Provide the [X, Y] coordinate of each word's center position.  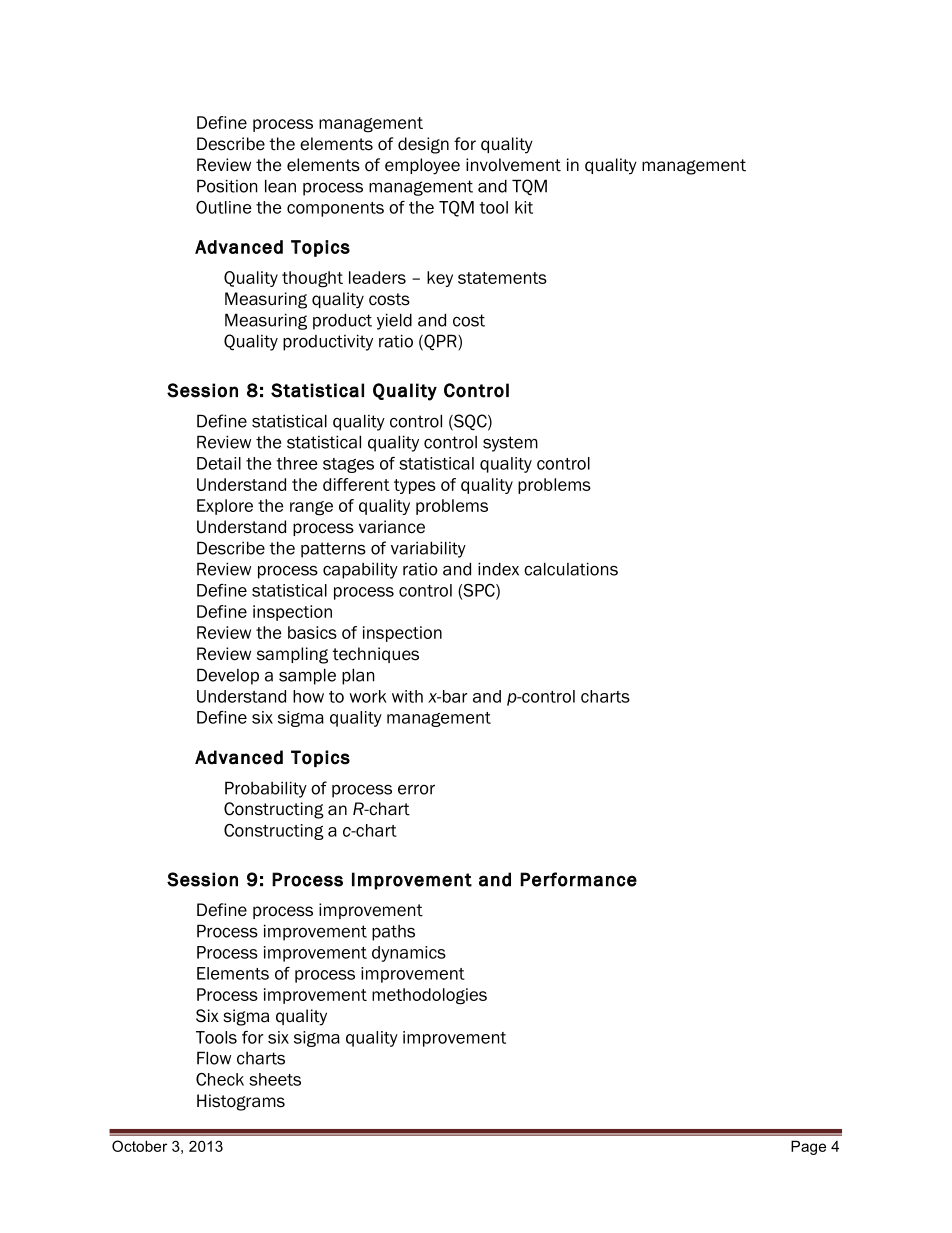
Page [808, 1147]
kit [524, 207]
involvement [513, 165]
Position [227, 186]
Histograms [241, 1102]
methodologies [429, 996]
